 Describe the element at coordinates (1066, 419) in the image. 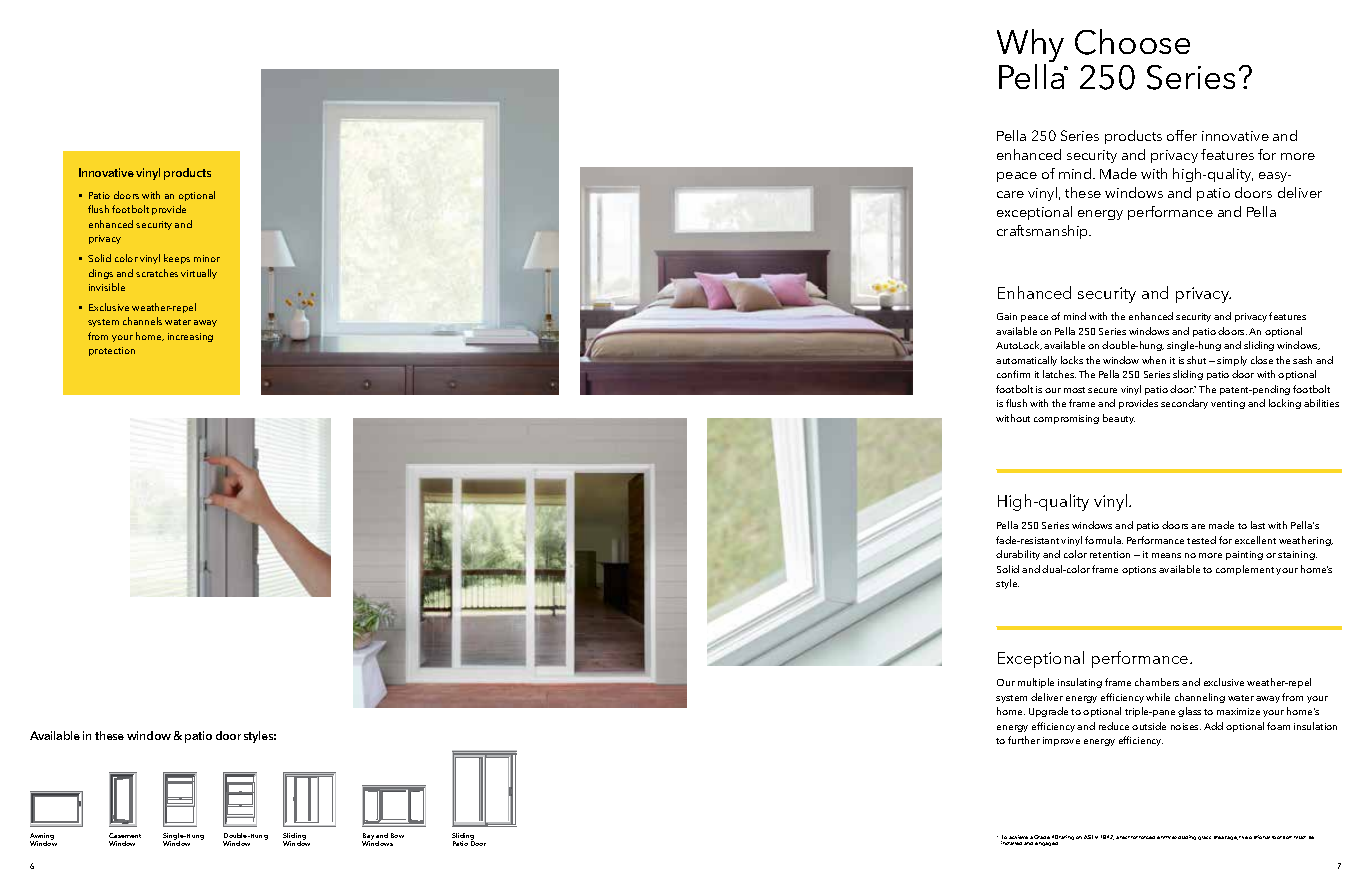

I see `compromising` at that location.
